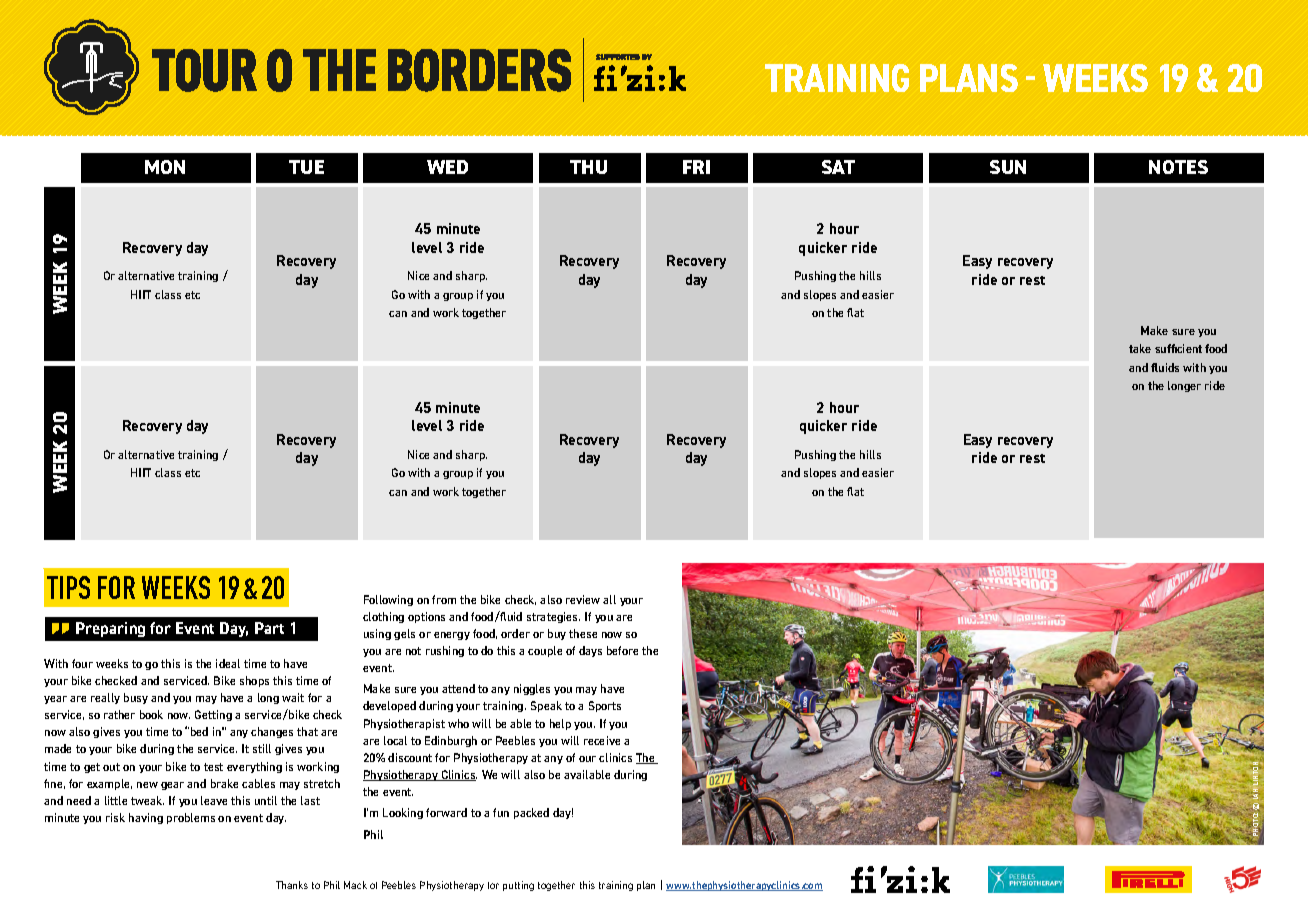 This page has width=1308, height=924. Describe the element at coordinates (1008, 167) in the page. I see `SUN` at that location.
